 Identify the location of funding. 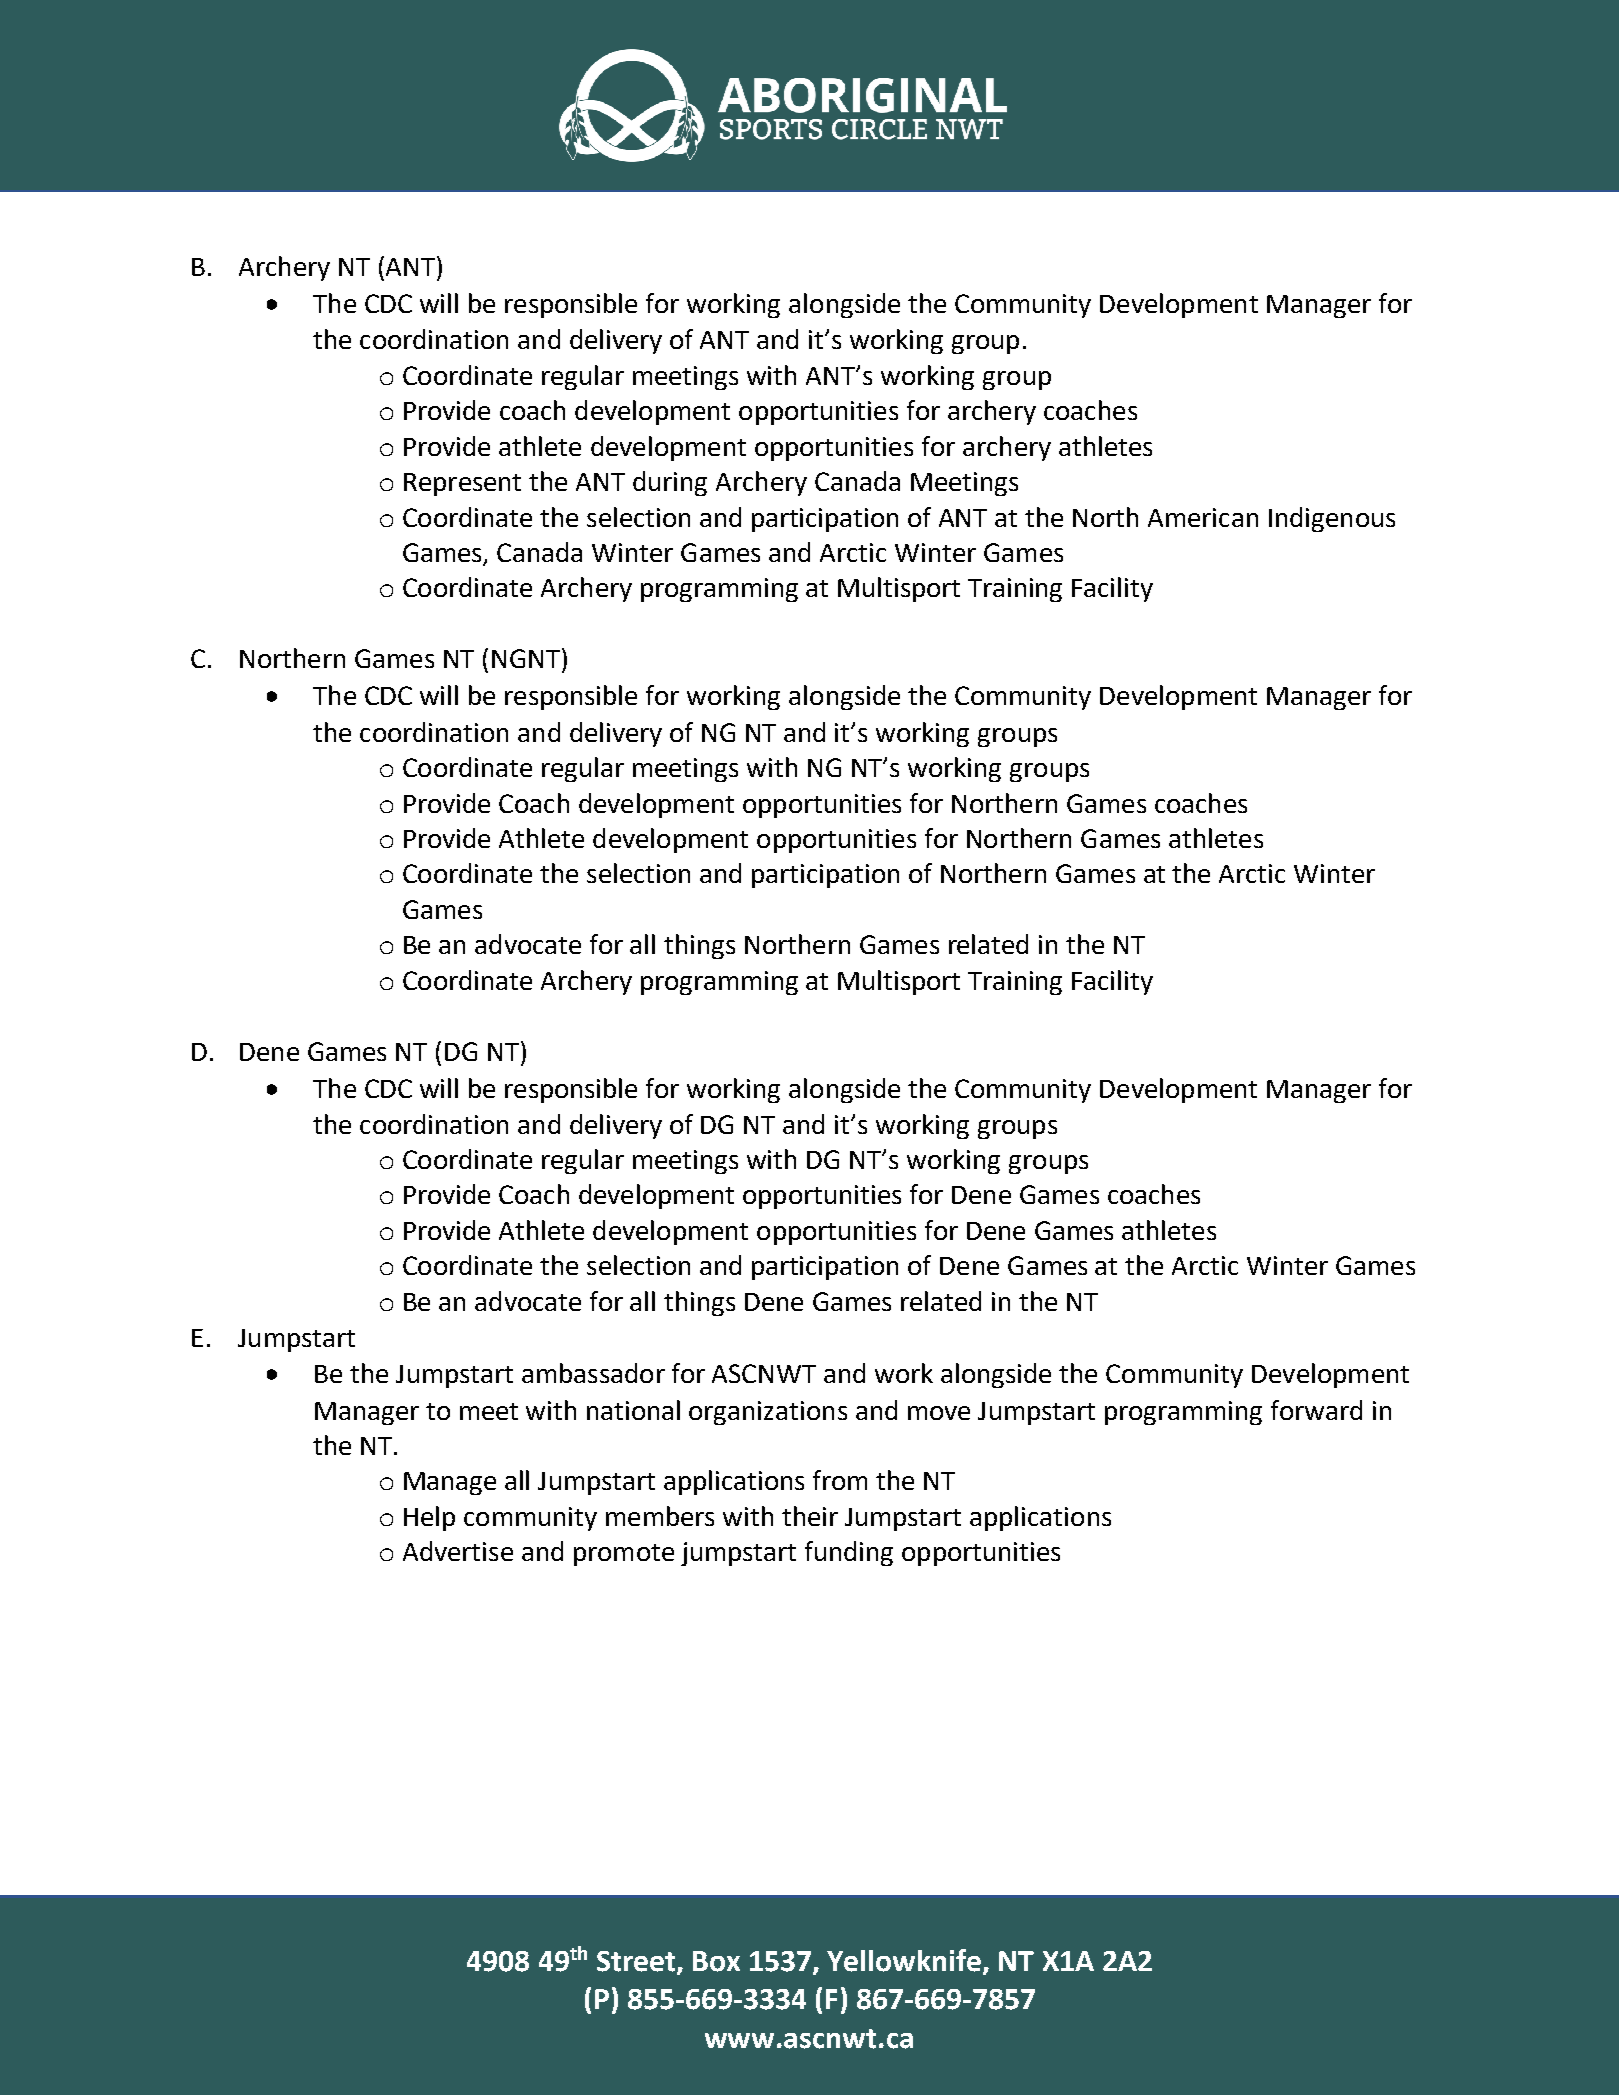
(849, 1553).
